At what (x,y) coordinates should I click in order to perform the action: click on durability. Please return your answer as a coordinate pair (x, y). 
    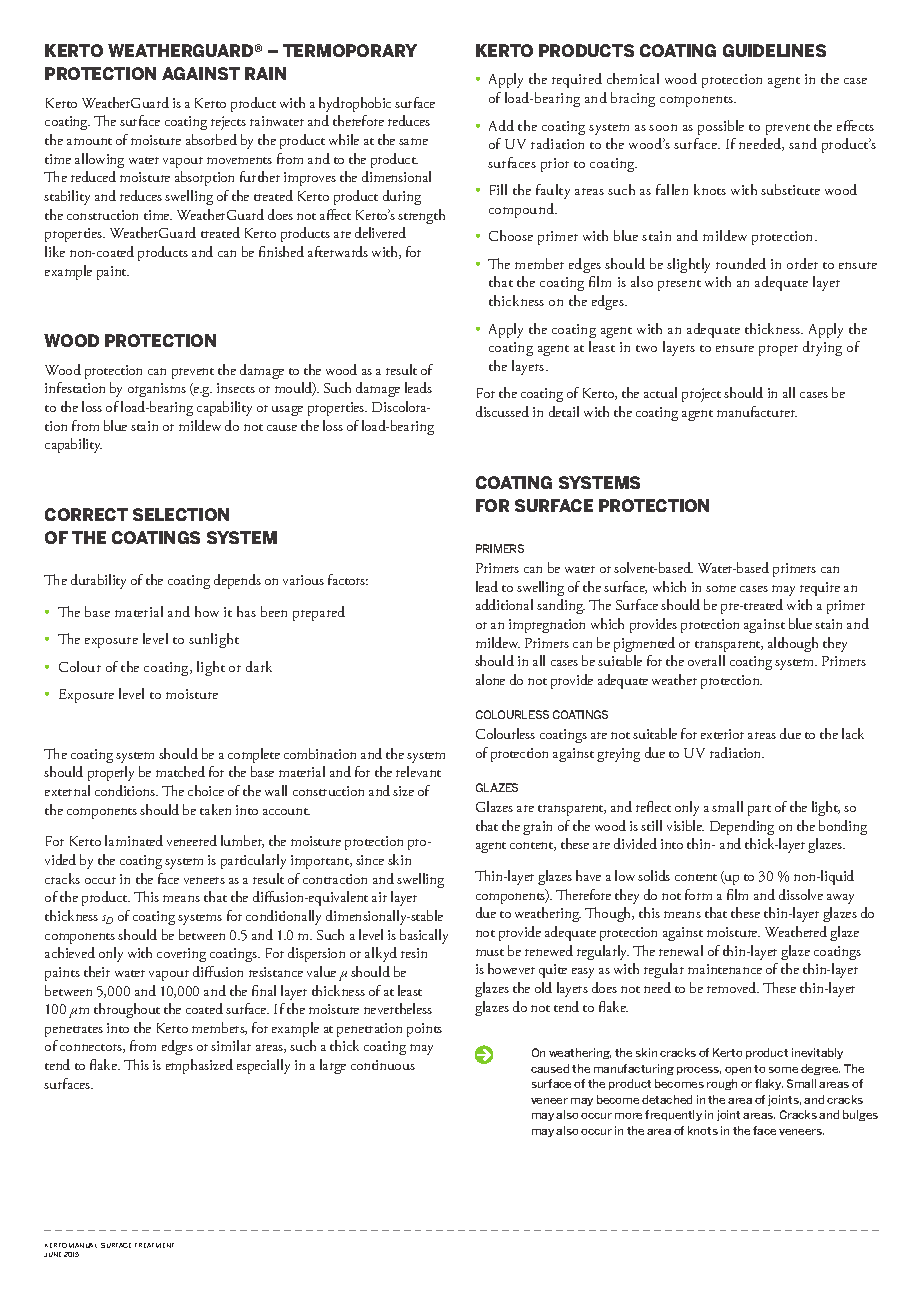
    Looking at the image, I should click on (98, 581).
